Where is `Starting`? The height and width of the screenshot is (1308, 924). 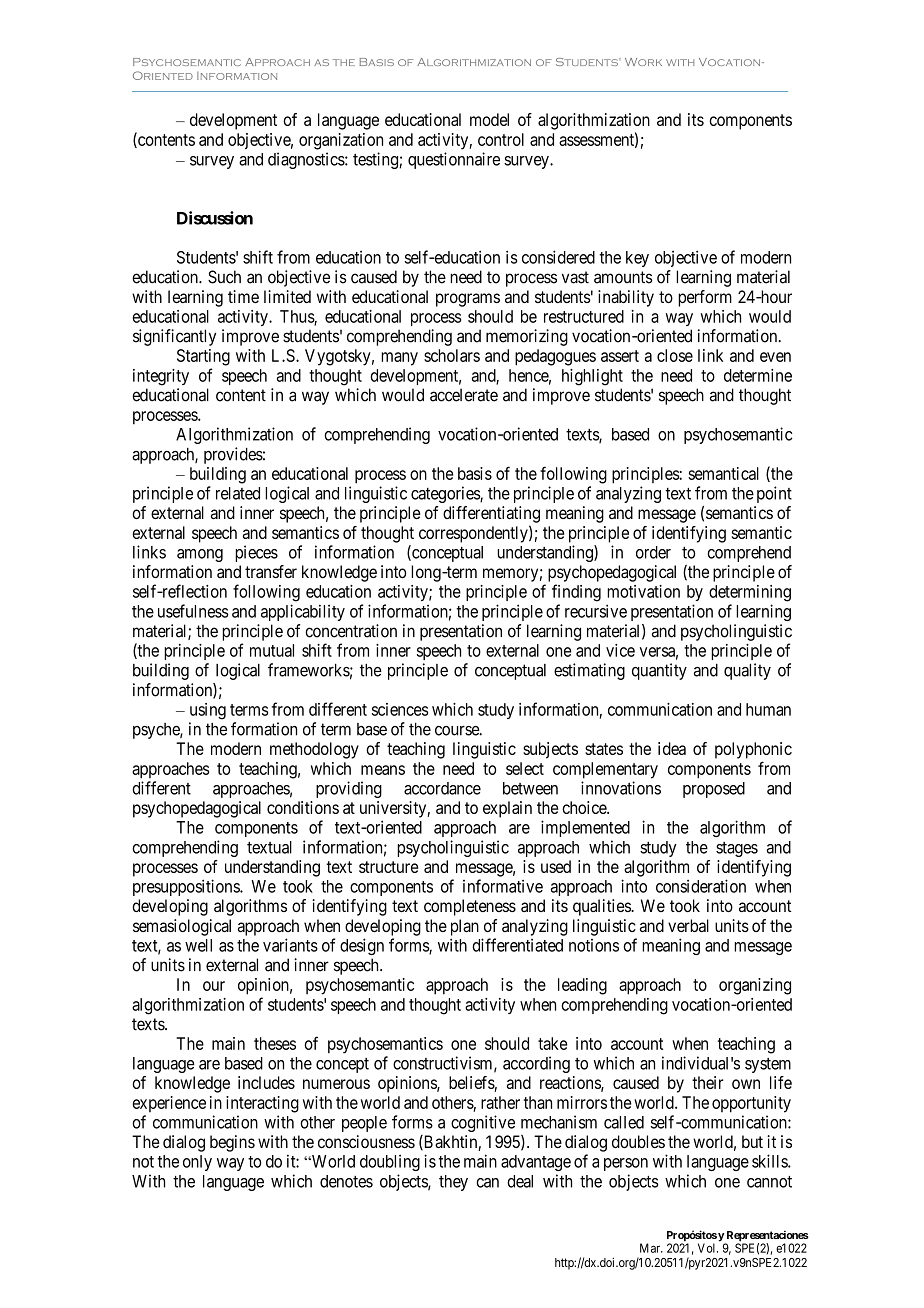
Starting is located at coordinates (203, 357).
